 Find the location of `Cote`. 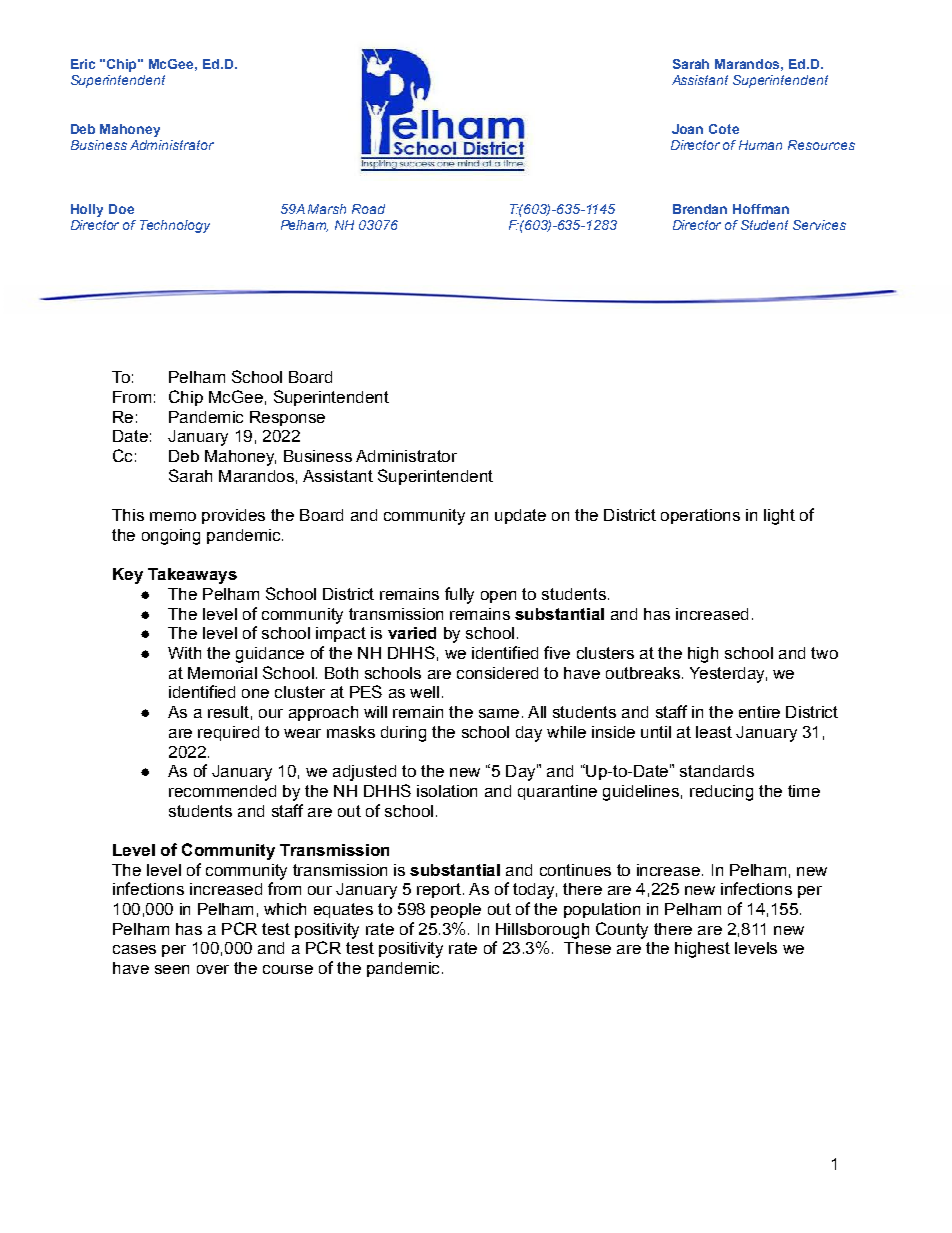

Cote is located at coordinates (724, 129).
